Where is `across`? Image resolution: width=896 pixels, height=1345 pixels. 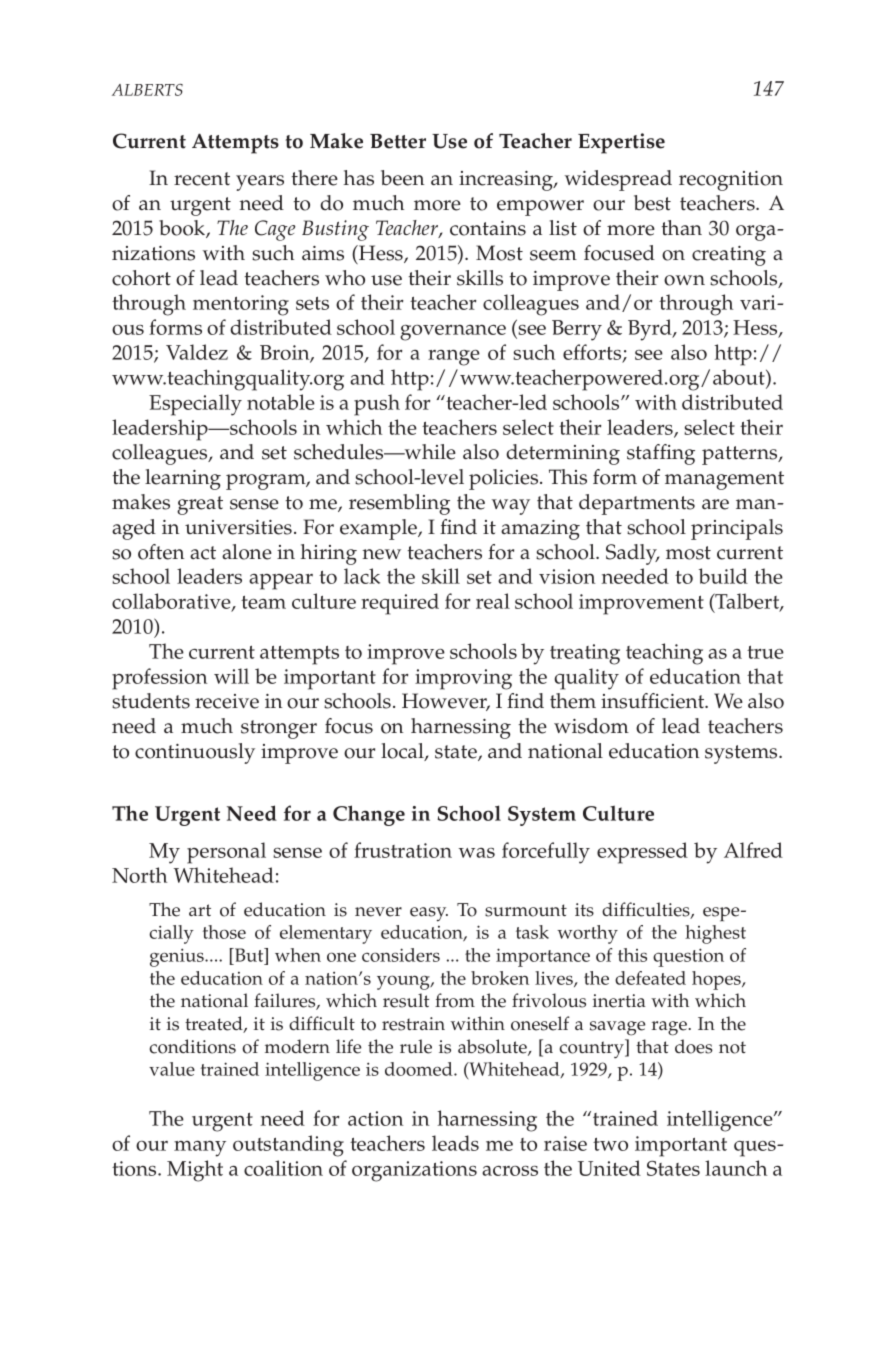
across is located at coordinates (510, 1171).
